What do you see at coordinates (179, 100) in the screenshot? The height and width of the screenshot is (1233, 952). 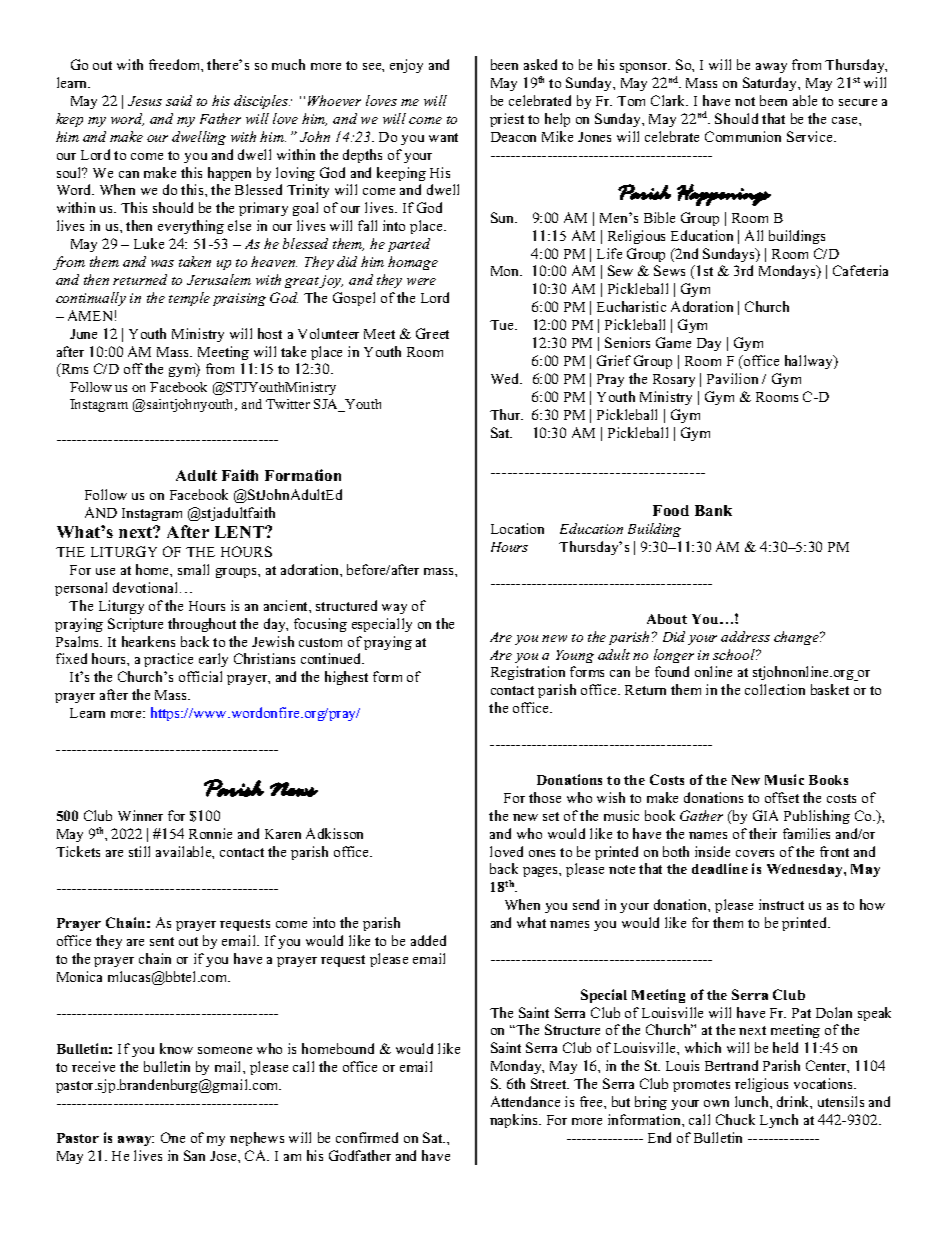 I see `said` at bounding box center [179, 100].
